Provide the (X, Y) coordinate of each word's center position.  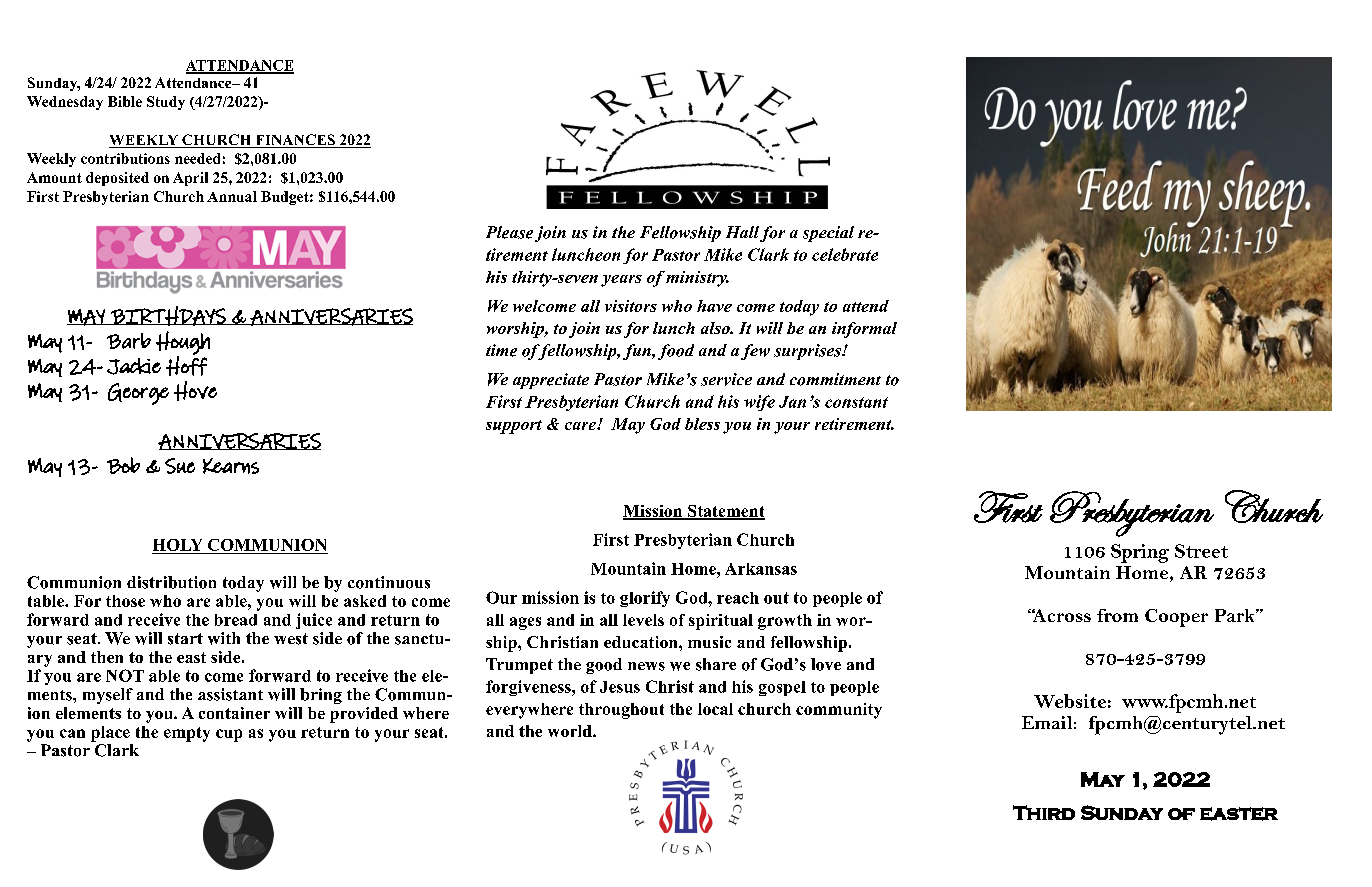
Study (166, 103)
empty (187, 734)
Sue (180, 466)
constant (856, 402)
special (828, 234)
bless (702, 424)
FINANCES (295, 141)
